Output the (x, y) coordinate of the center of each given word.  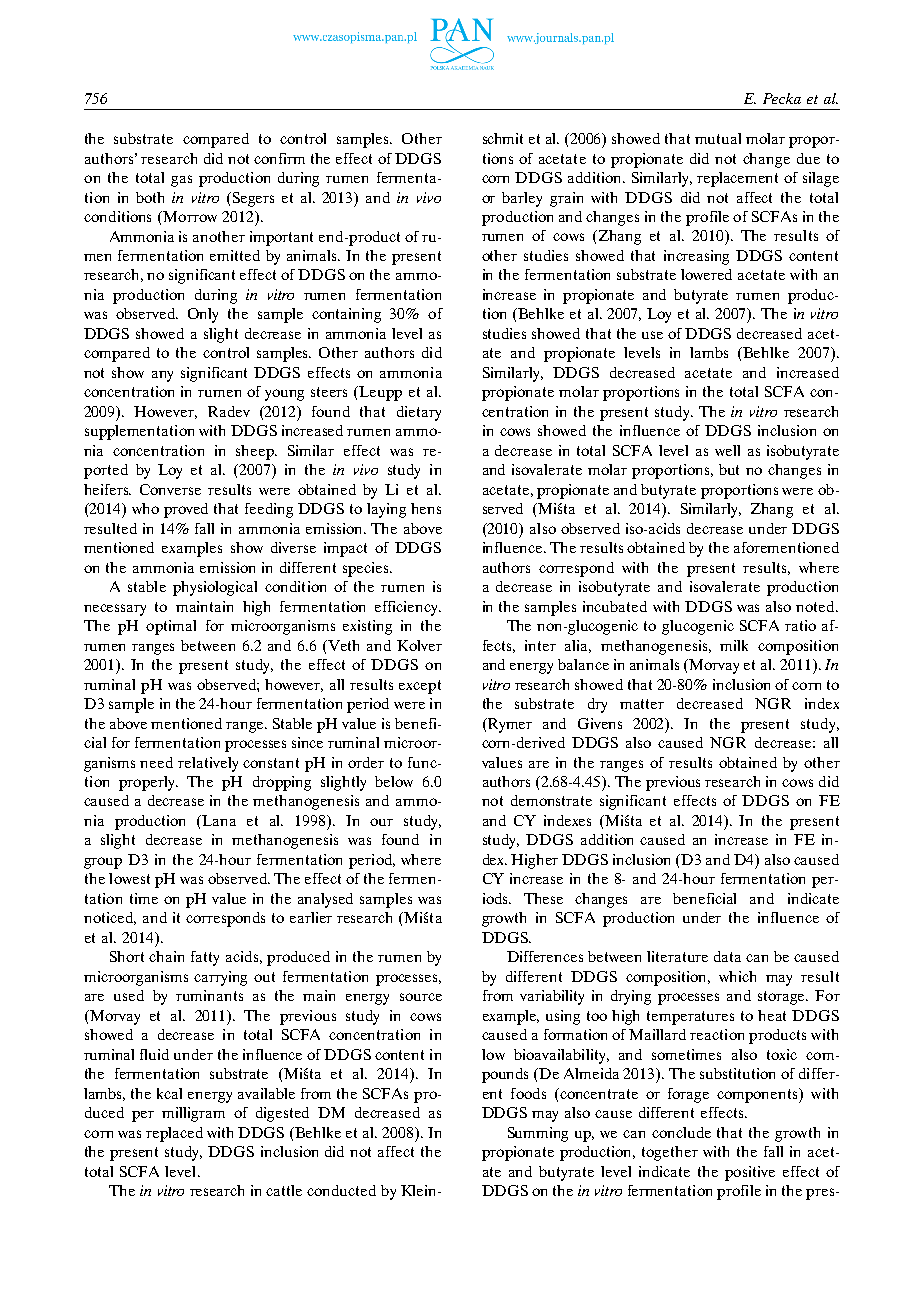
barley (522, 199)
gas (181, 181)
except (420, 687)
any (162, 376)
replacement (737, 179)
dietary (419, 413)
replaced (174, 1134)
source (421, 997)
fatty (205, 958)
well (727, 450)
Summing (538, 1134)
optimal (171, 627)
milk (734, 645)
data (727, 956)
